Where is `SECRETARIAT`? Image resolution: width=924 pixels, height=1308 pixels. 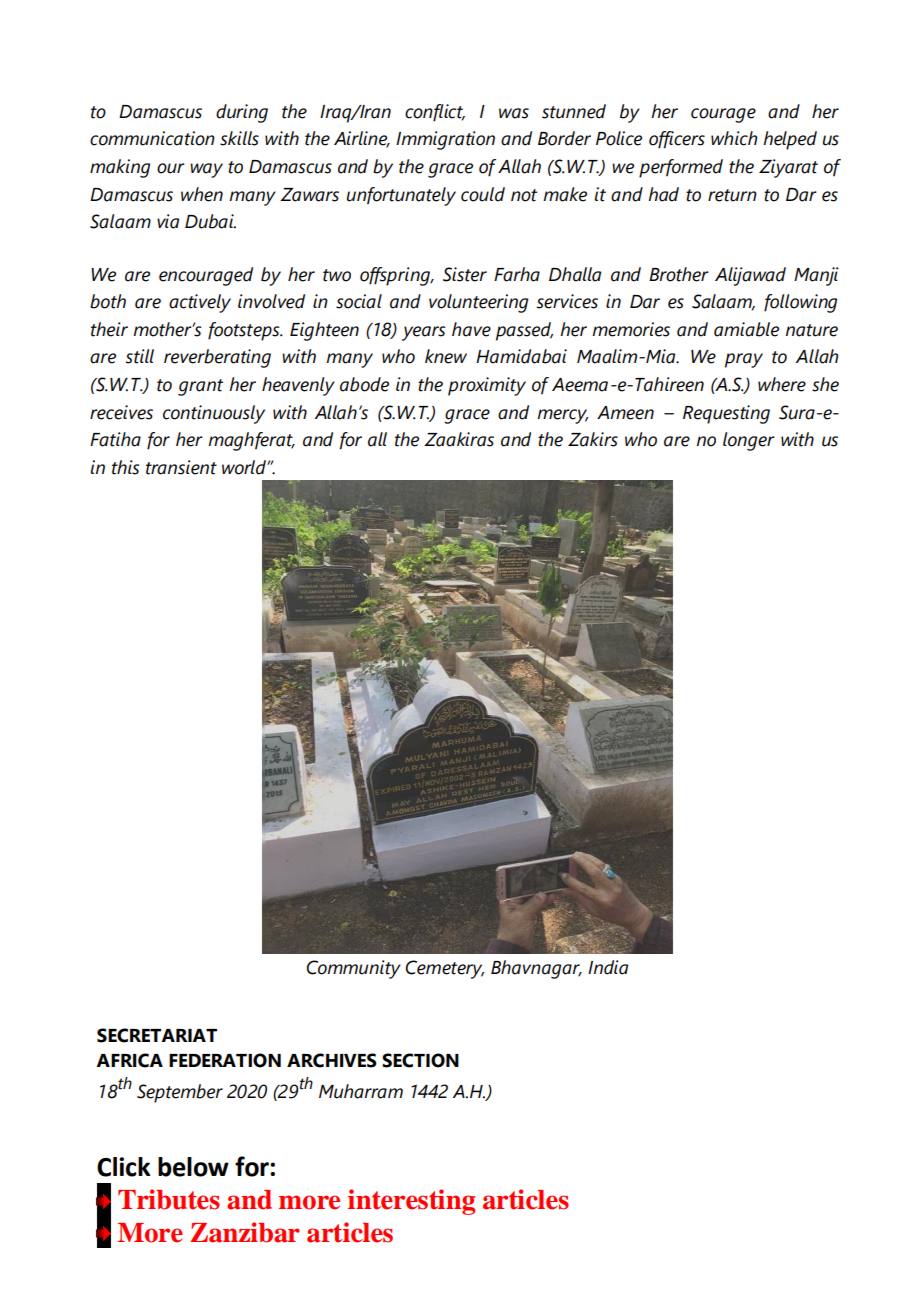
SECRETARIAT is located at coordinates (157, 1035).
